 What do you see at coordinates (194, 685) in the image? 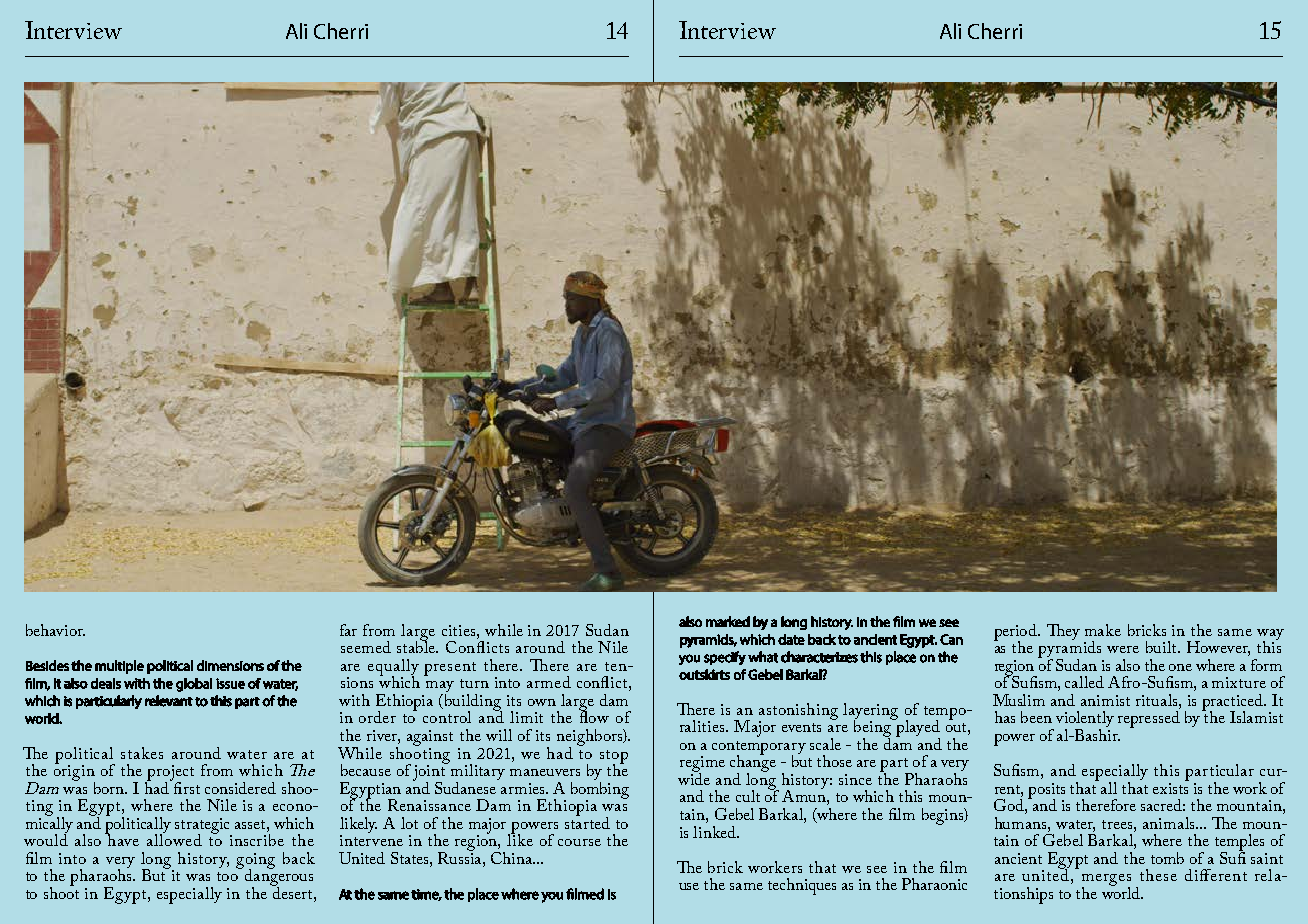
I see `global` at bounding box center [194, 685].
